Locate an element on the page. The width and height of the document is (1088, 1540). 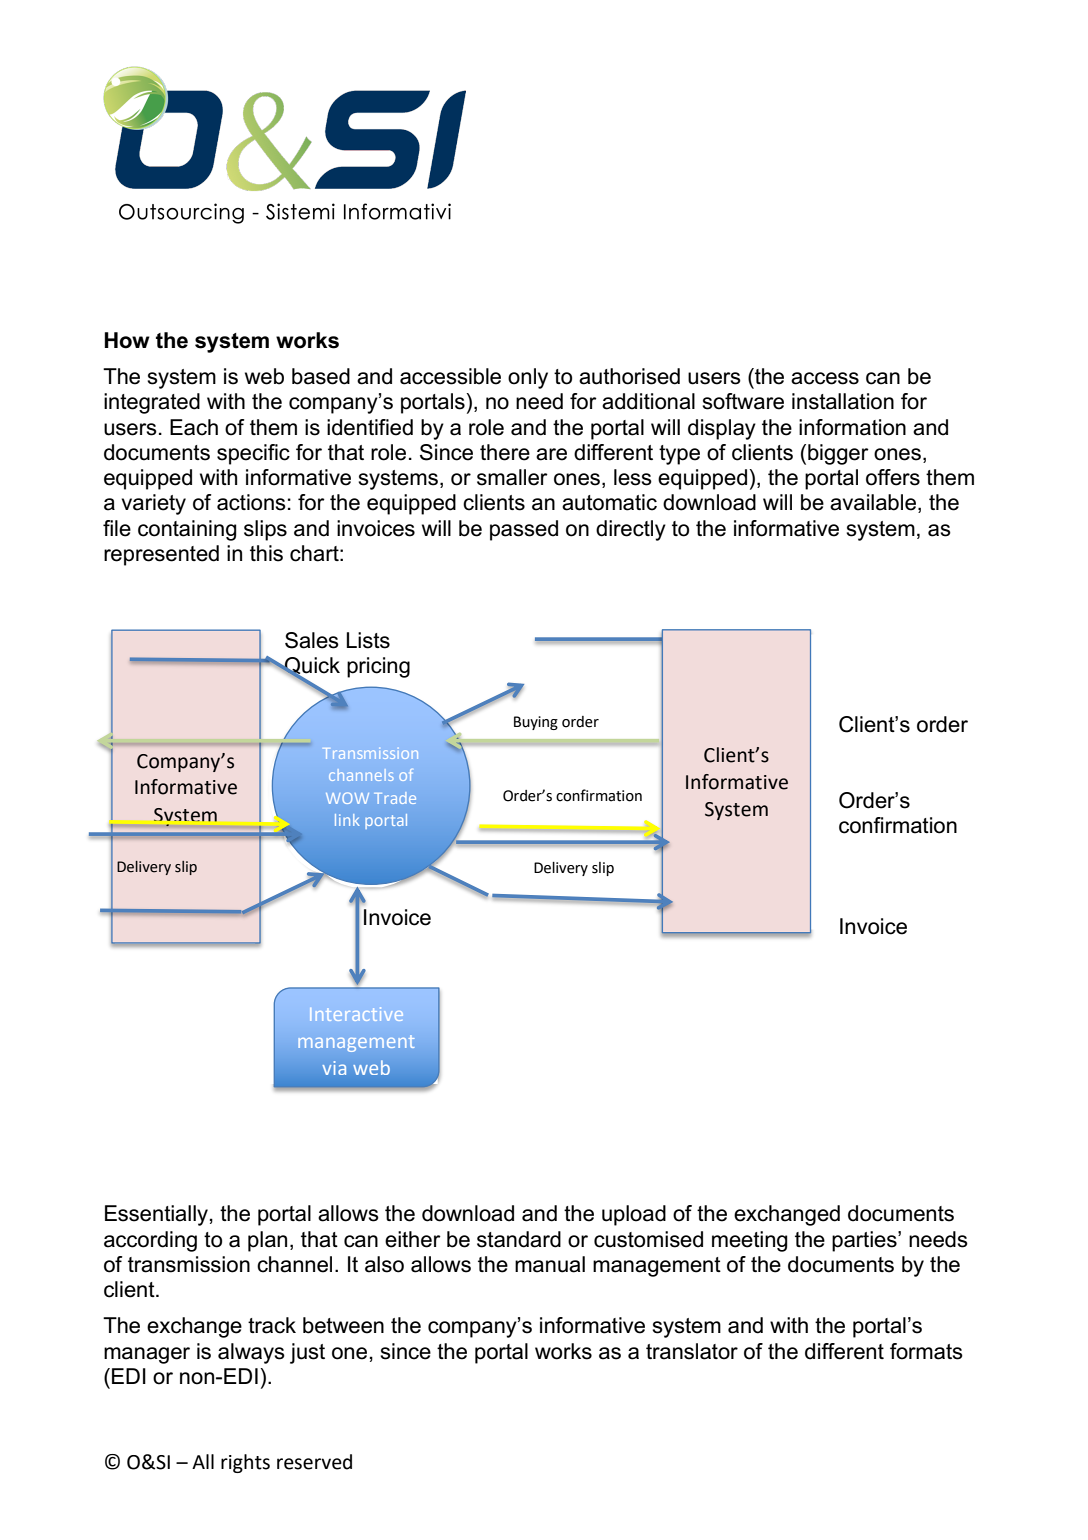
parties is located at coordinates (865, 1241).
